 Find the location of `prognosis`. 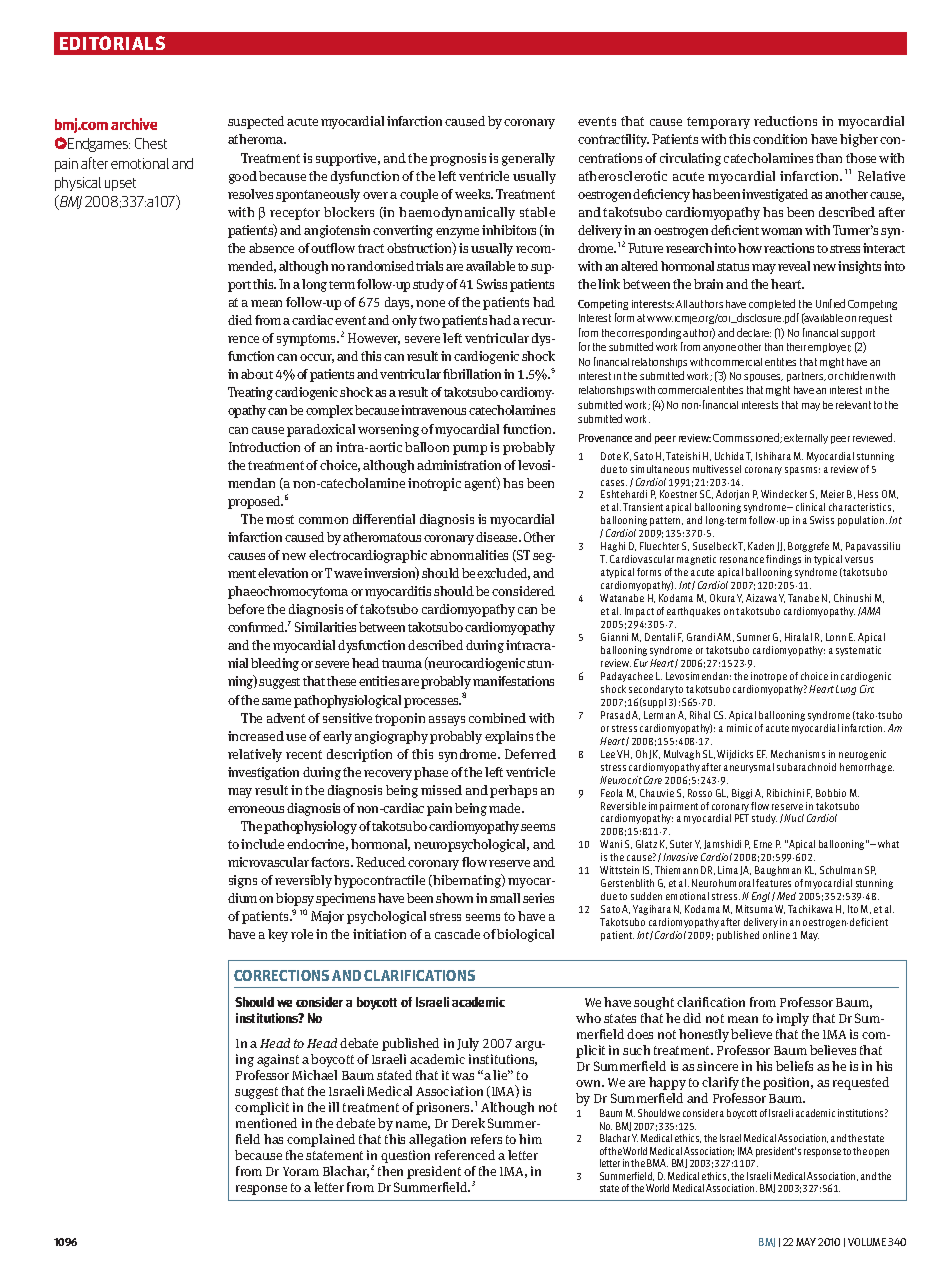

prognosis is located at coordinates (458, 159).
